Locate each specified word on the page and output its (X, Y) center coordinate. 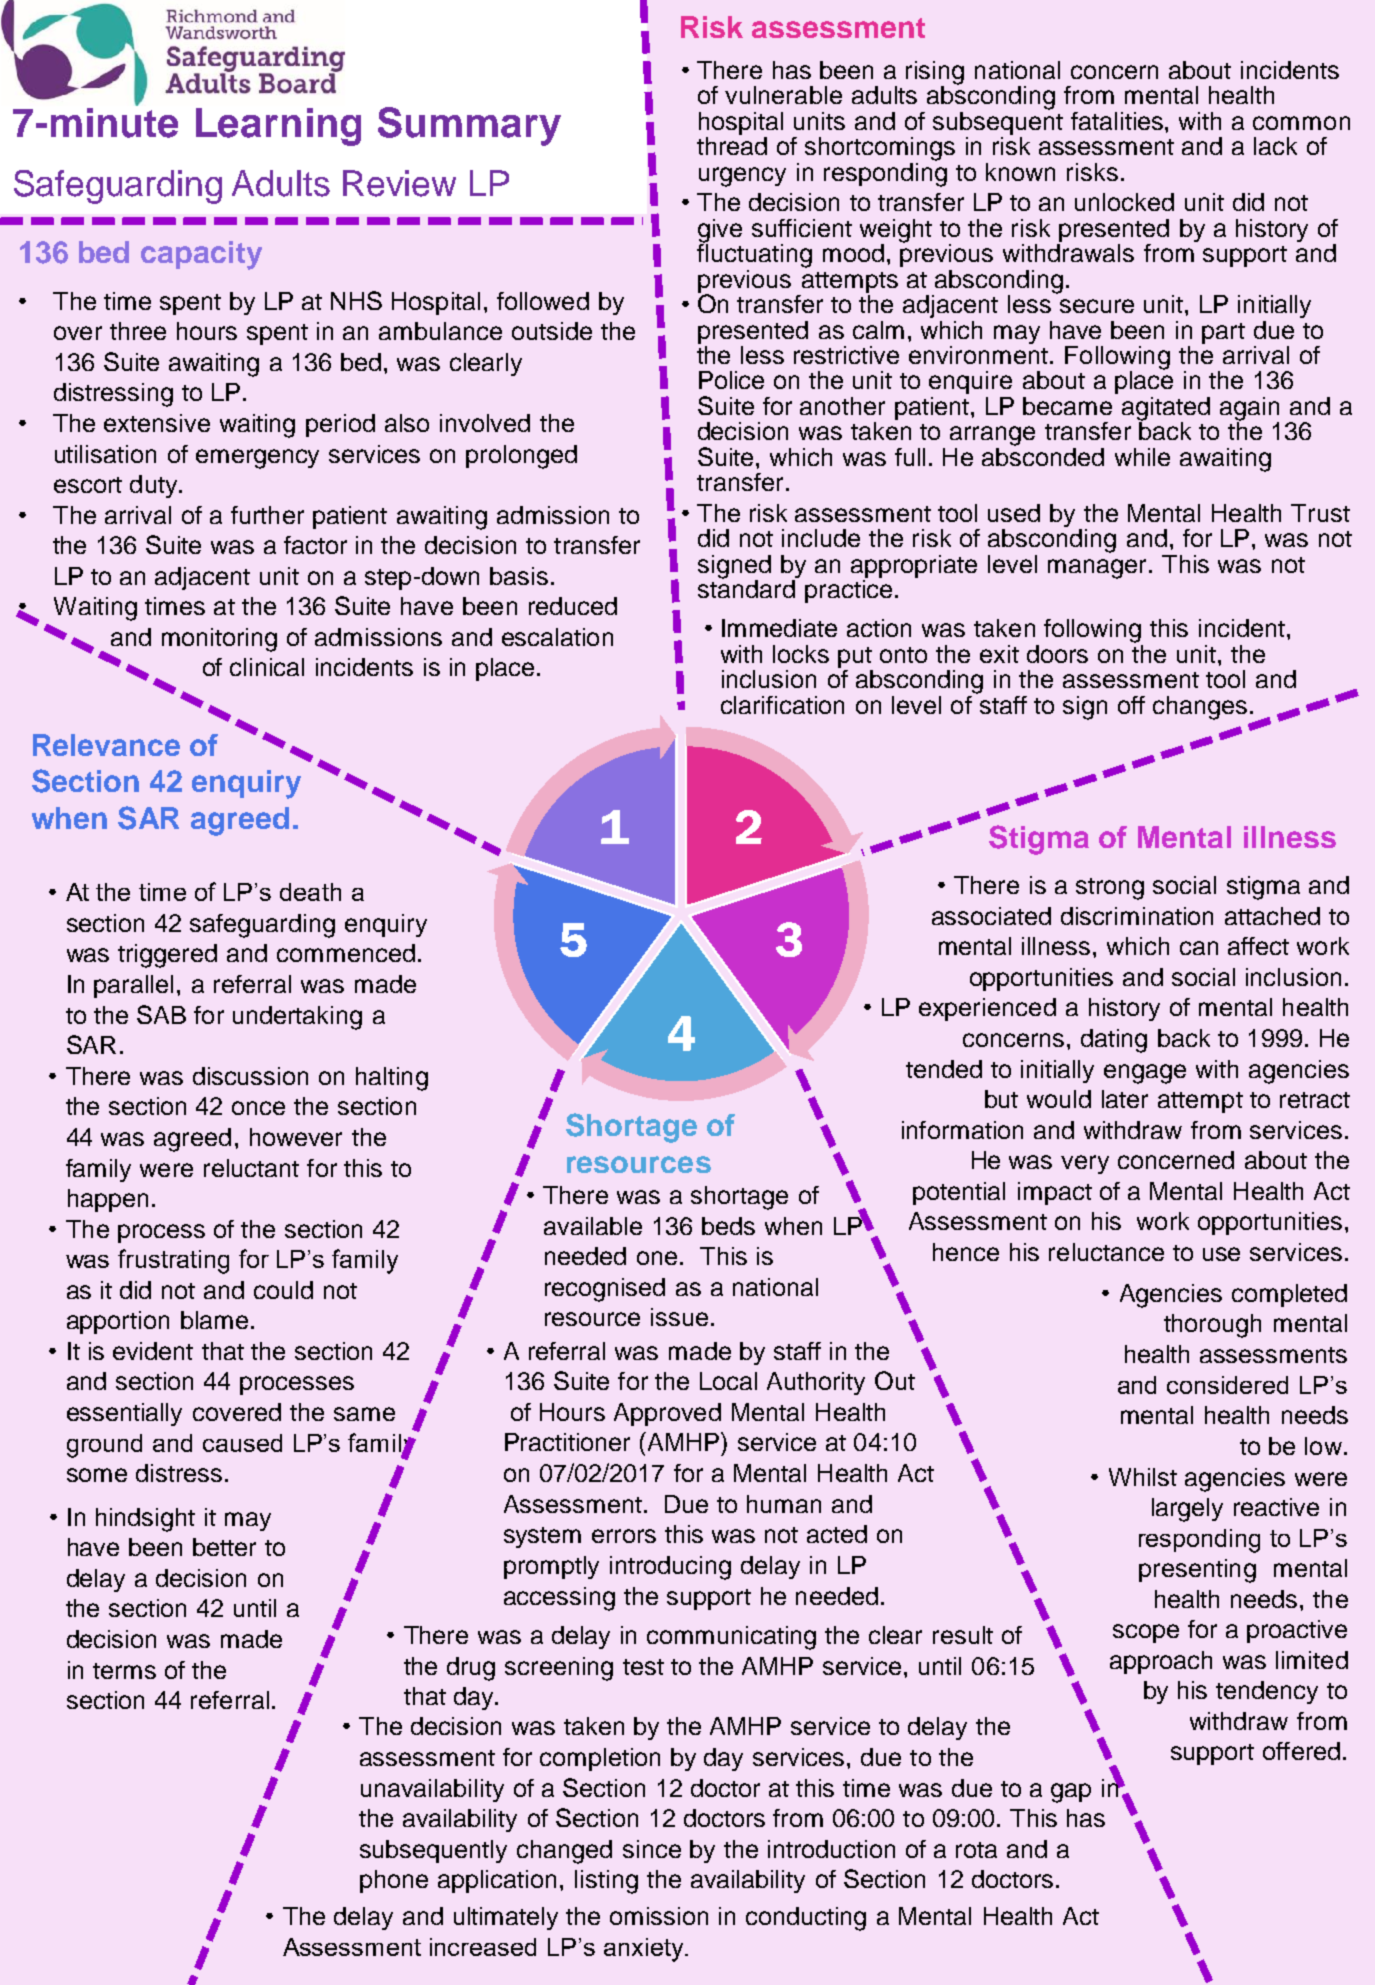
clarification (782, 705)
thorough (1212, 1326)
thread (732, 146)
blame (214, 1320)
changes (1200, 708)
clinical (267, 667)
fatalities (1118, 121)
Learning (278, 127)
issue (679, 1317)
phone (394, 1881)
